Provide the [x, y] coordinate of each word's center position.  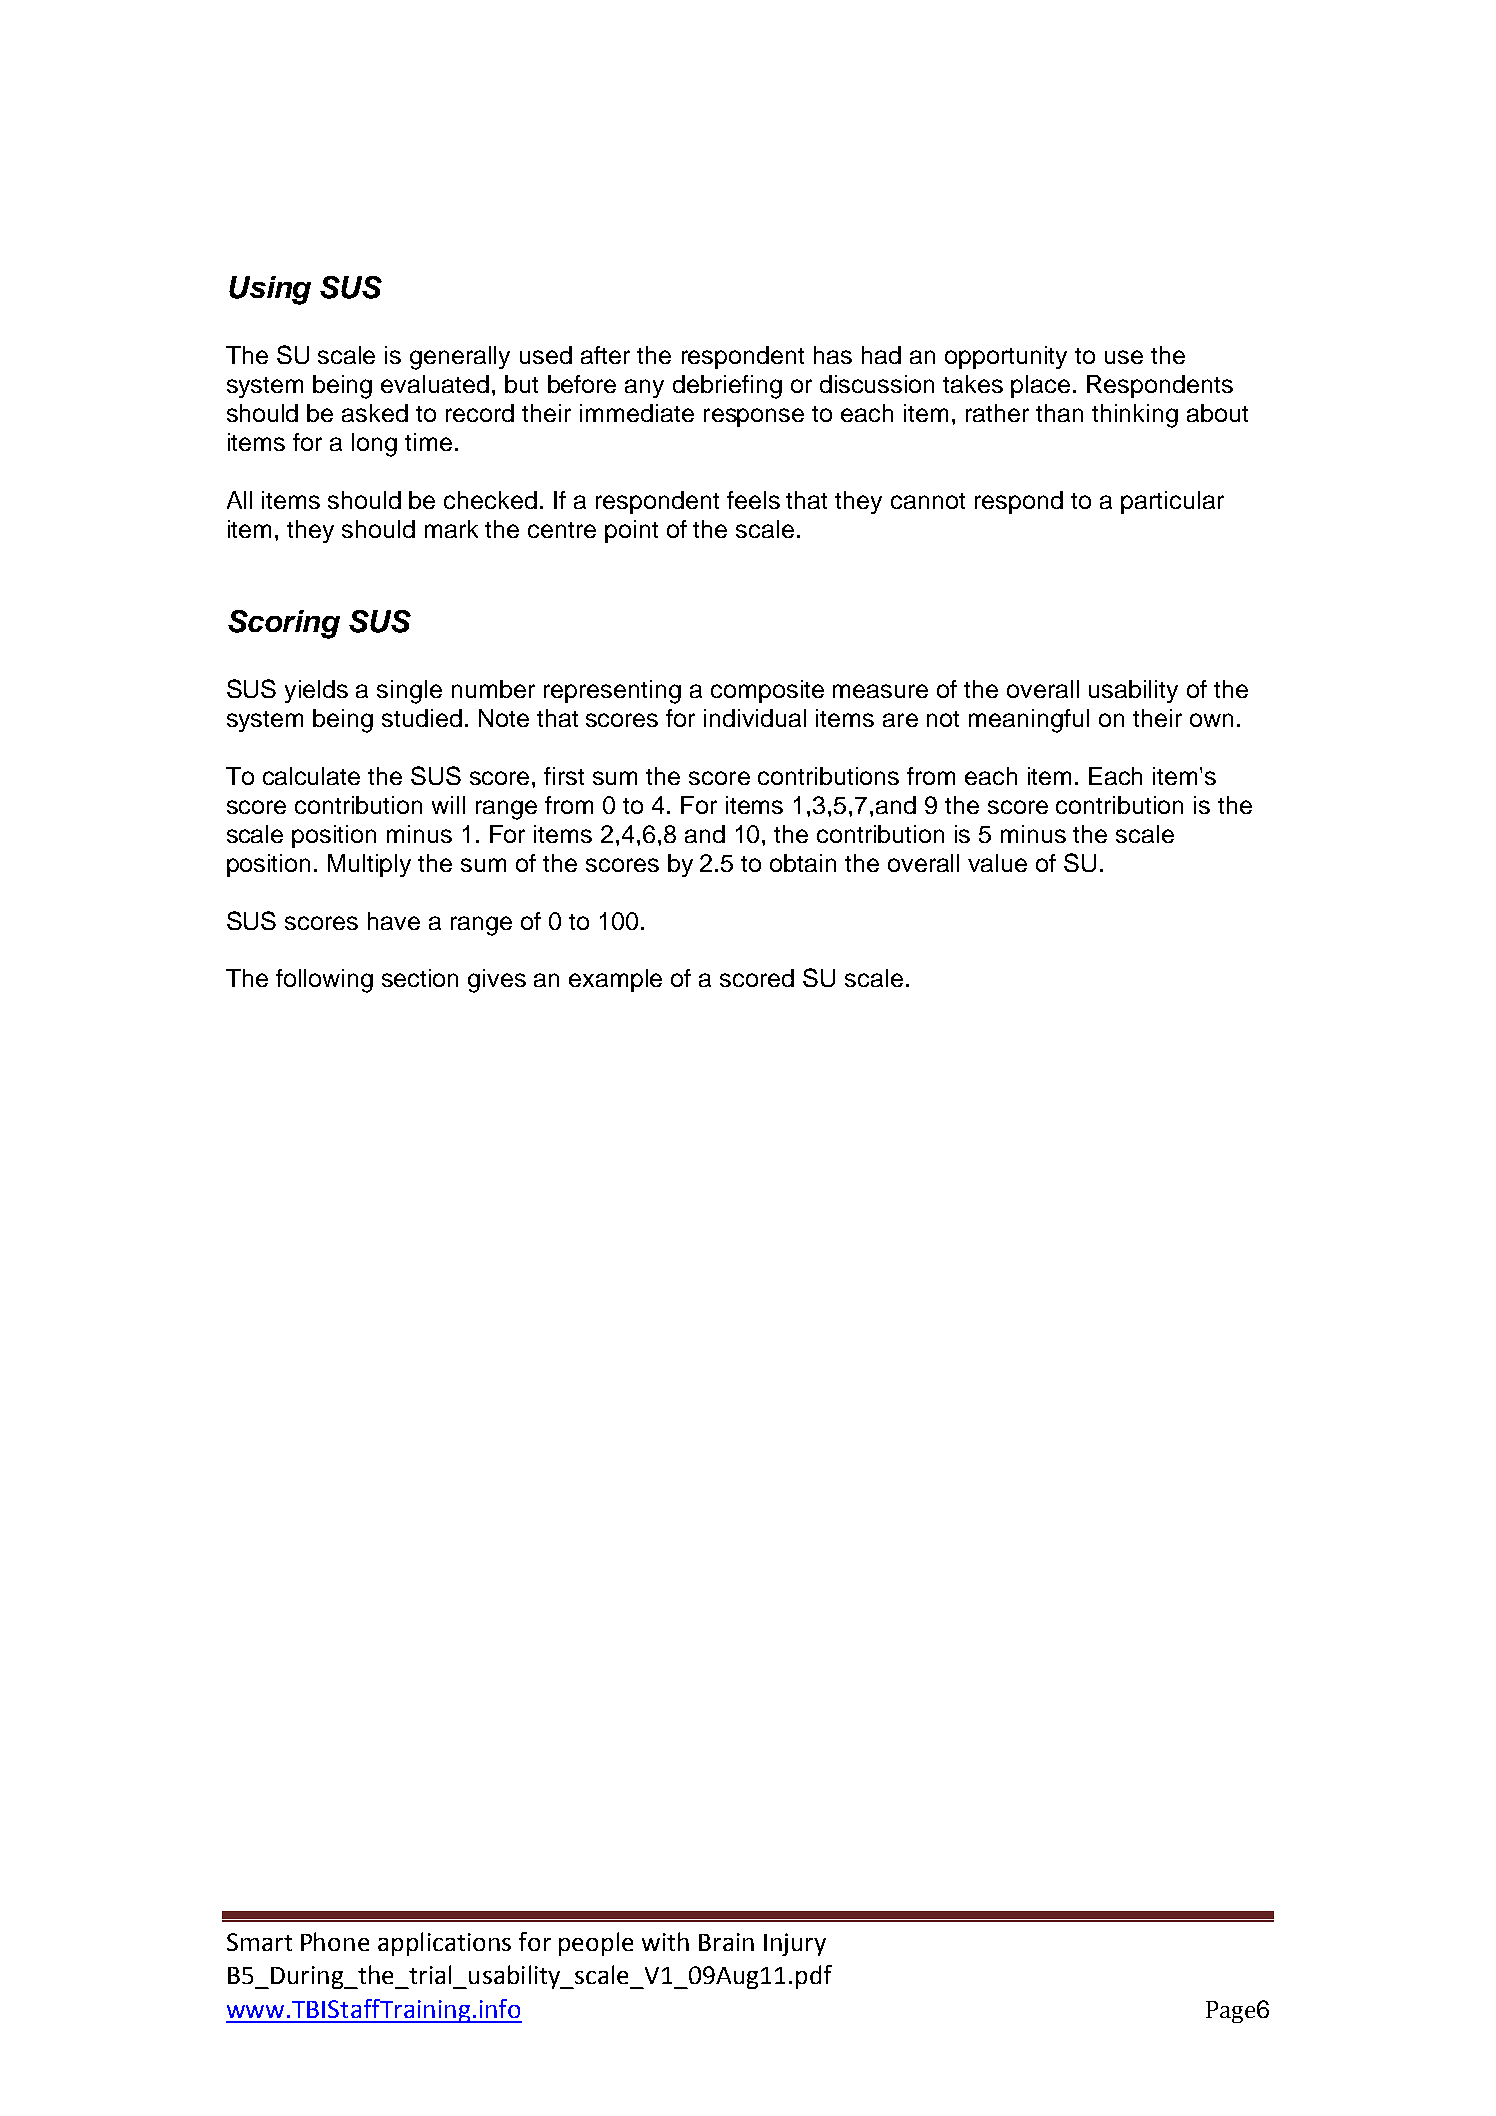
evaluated [435, 384]
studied [422, 718]
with [665, 1941]
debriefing [727, 387]
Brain [726, 1942]
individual [755, 718]
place [1040, 386]
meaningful [1029, 721]
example [615, 980]
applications [444, 1944]
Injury [795, 1944]
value [997, 863]
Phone [335, 1941]
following [324, 981]
